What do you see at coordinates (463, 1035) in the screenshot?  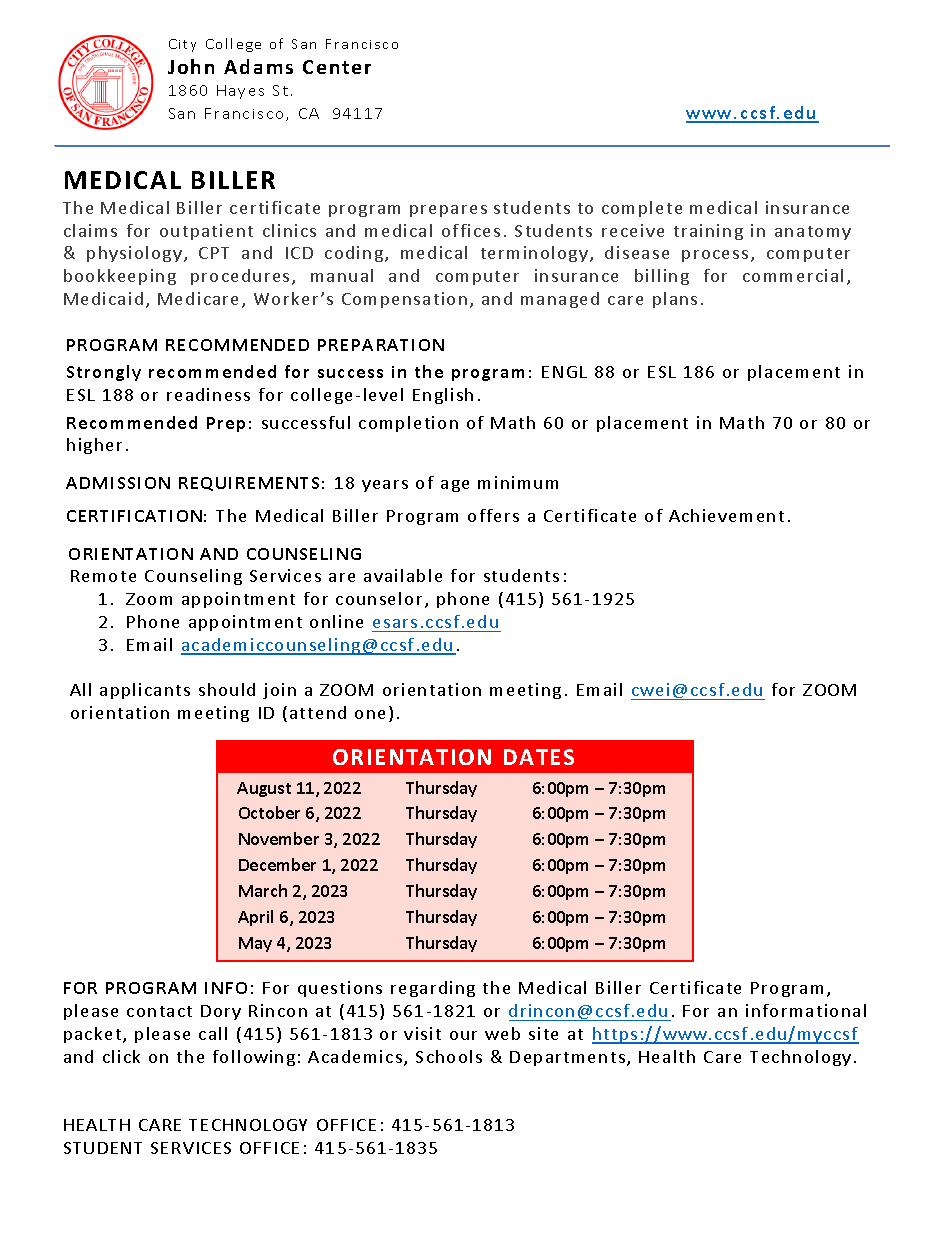 I see `our` at bounding box center [463, 1035].
